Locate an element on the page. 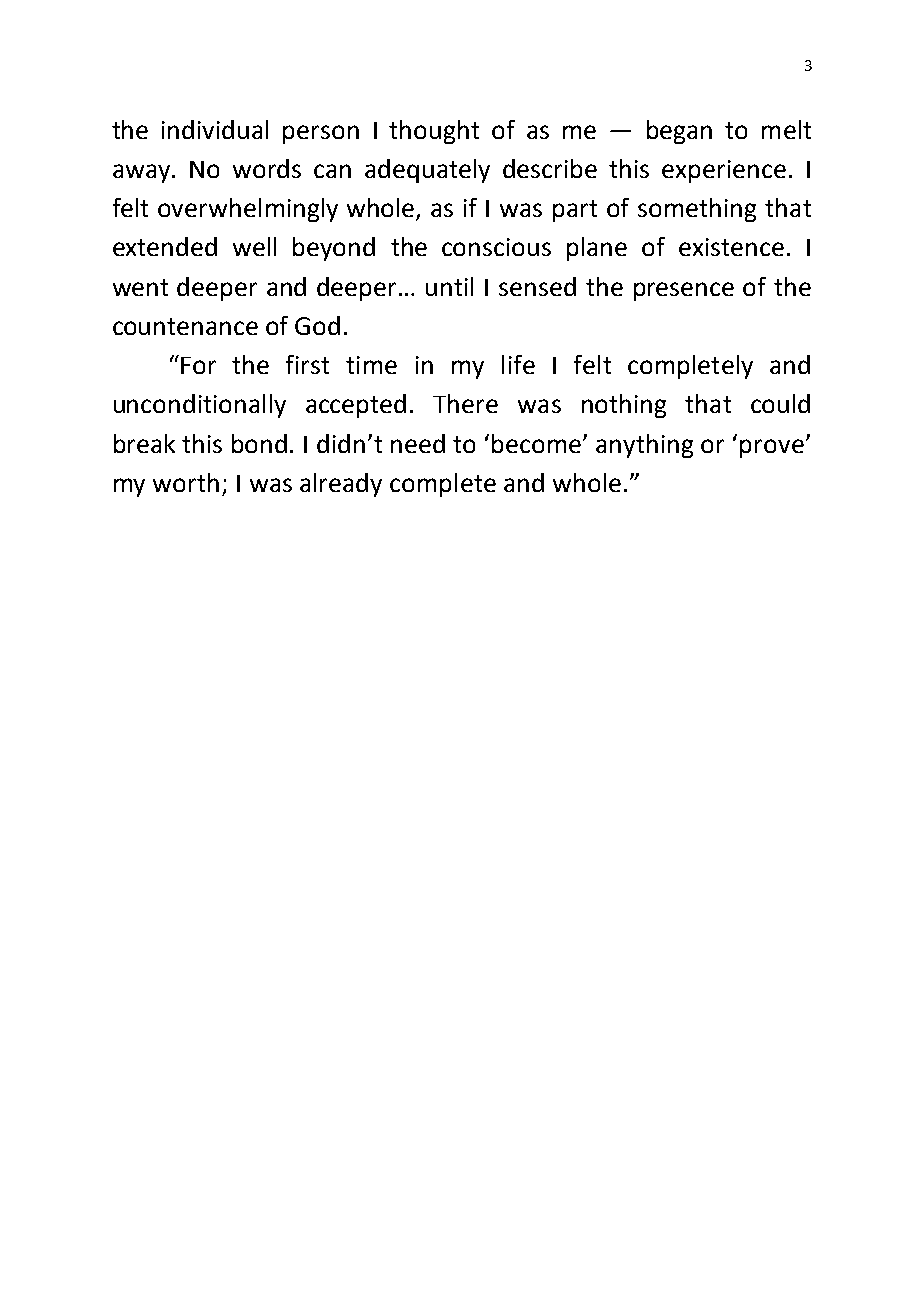  presence is located at coordinates (684, 291).
